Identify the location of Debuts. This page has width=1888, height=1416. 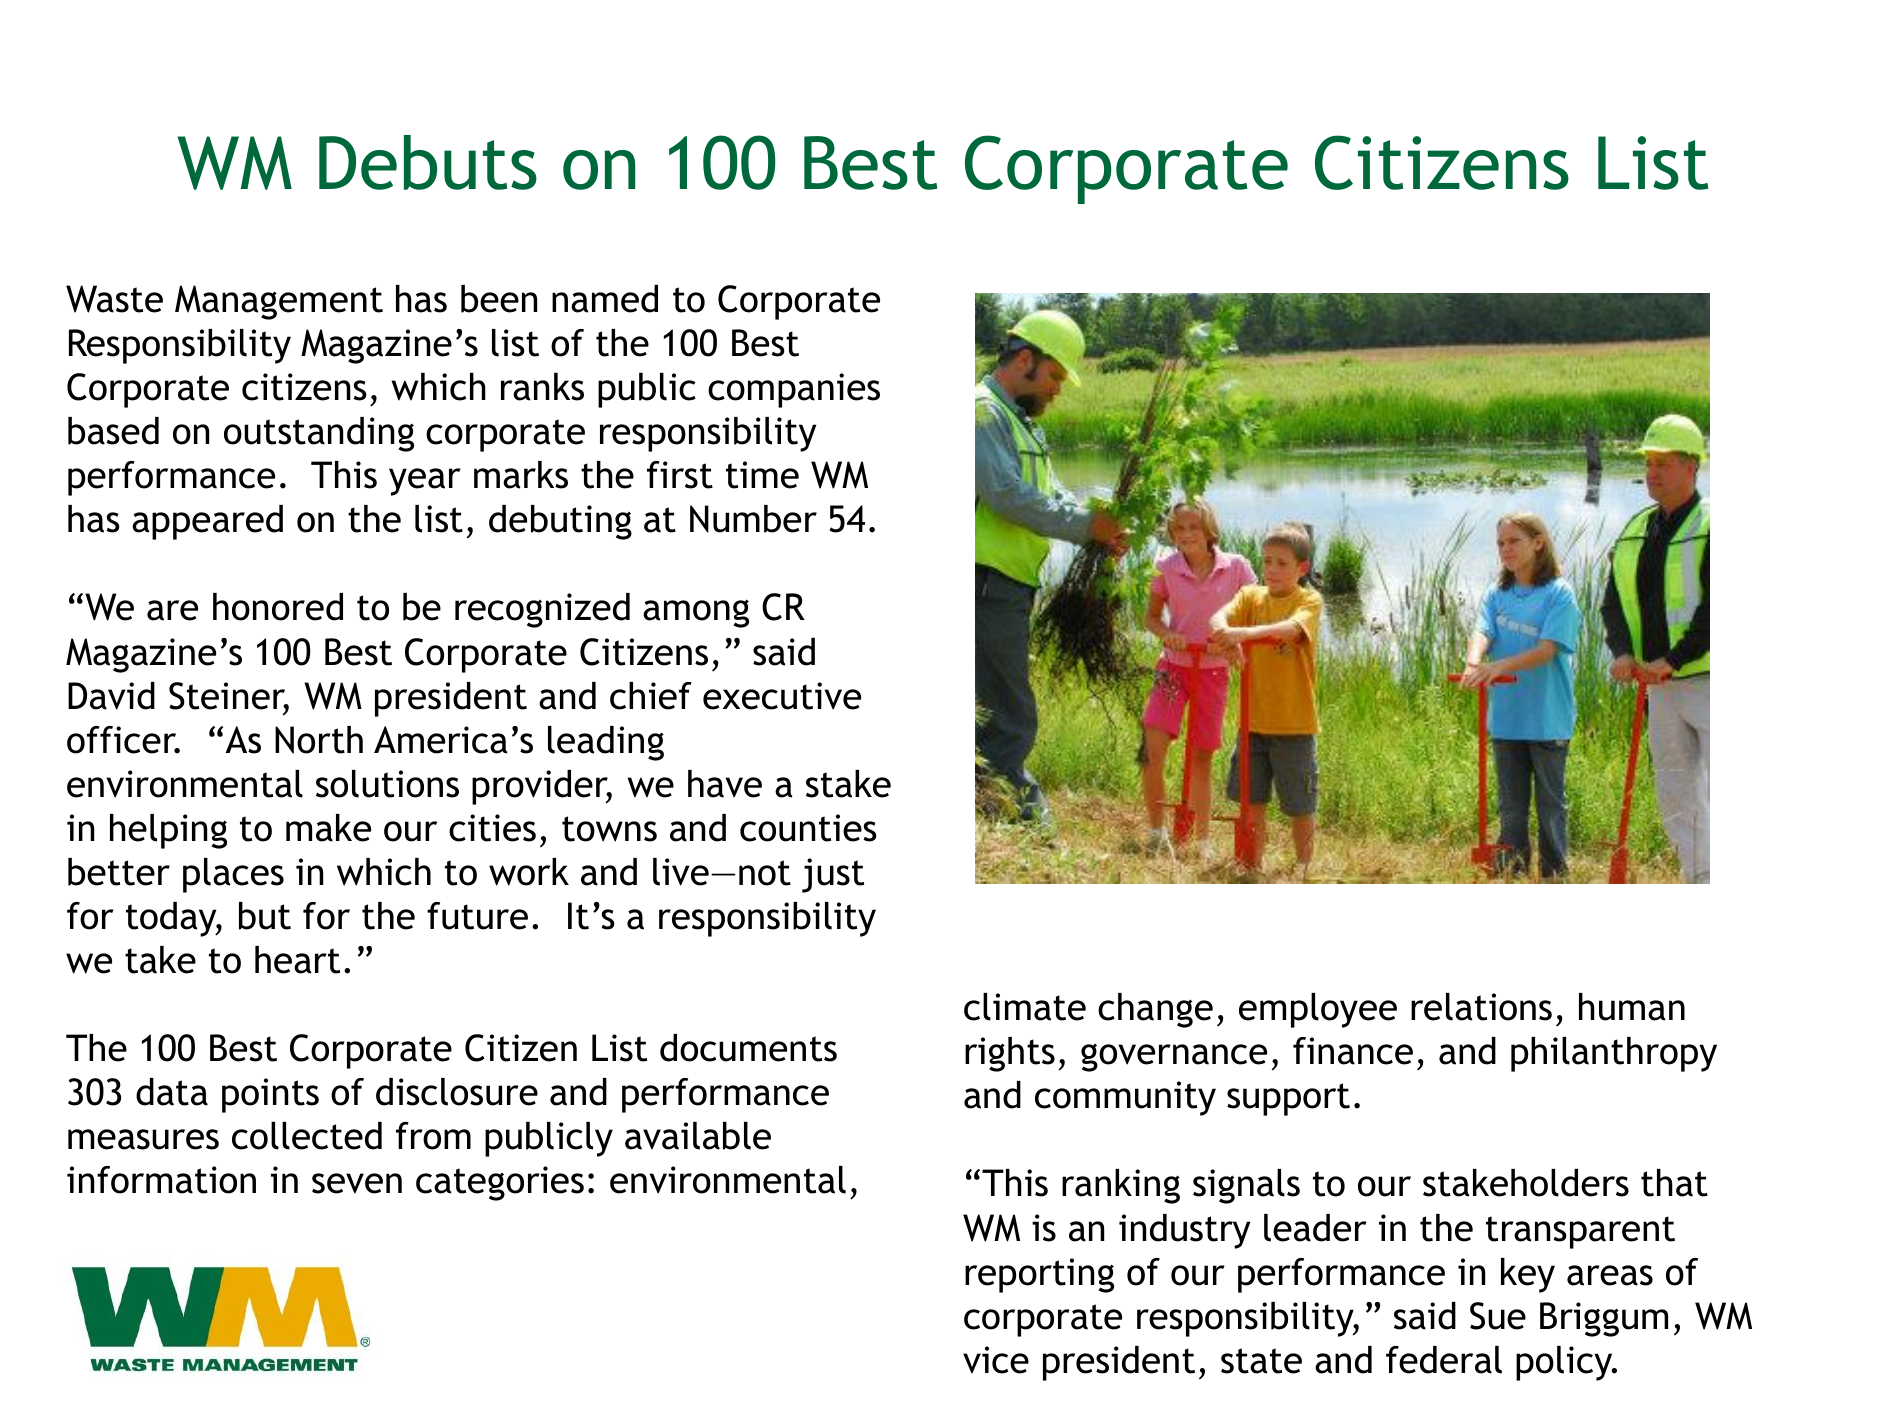
(428, 162).
